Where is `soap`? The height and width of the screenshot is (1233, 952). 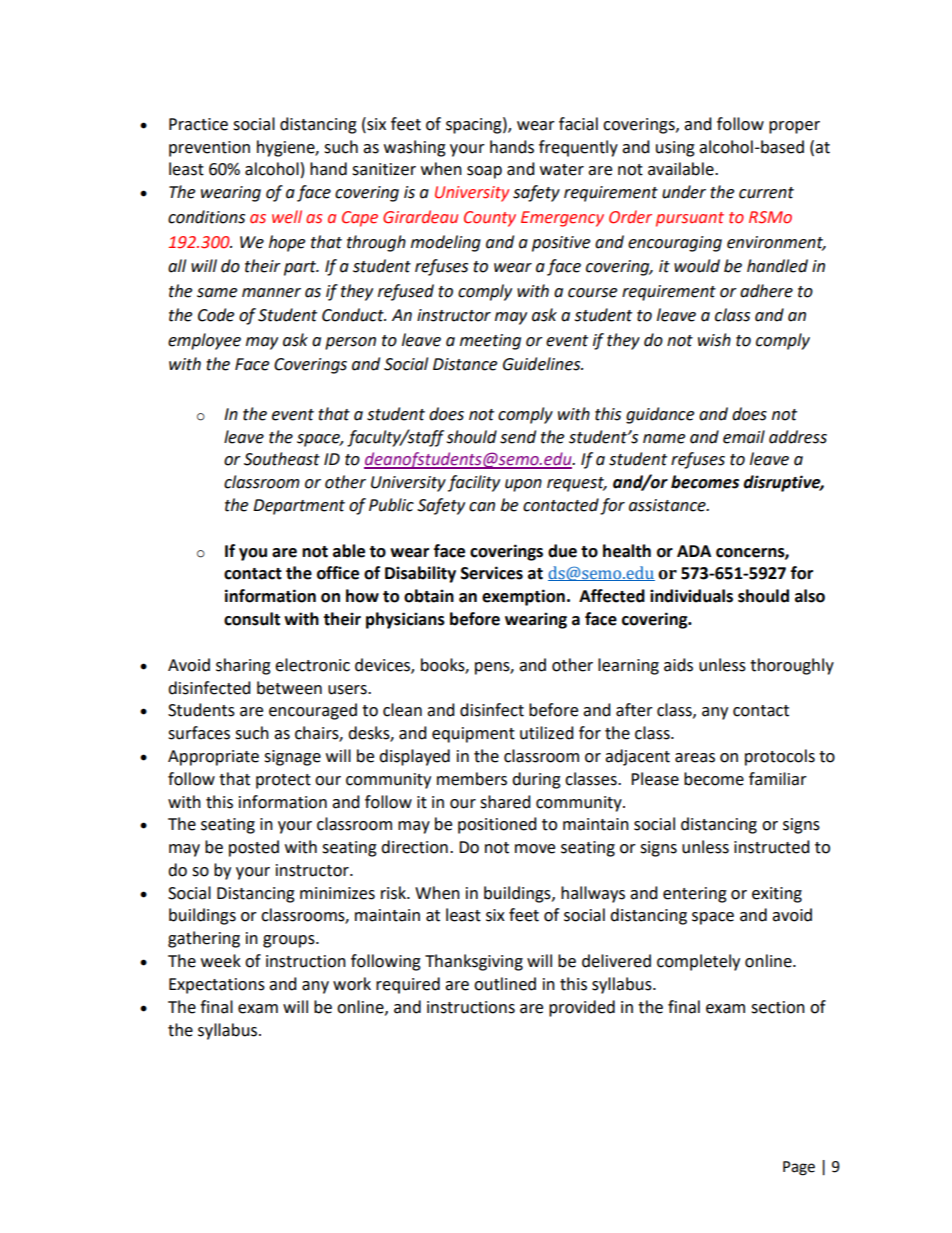
soap is located at coordinates (484, 172).
